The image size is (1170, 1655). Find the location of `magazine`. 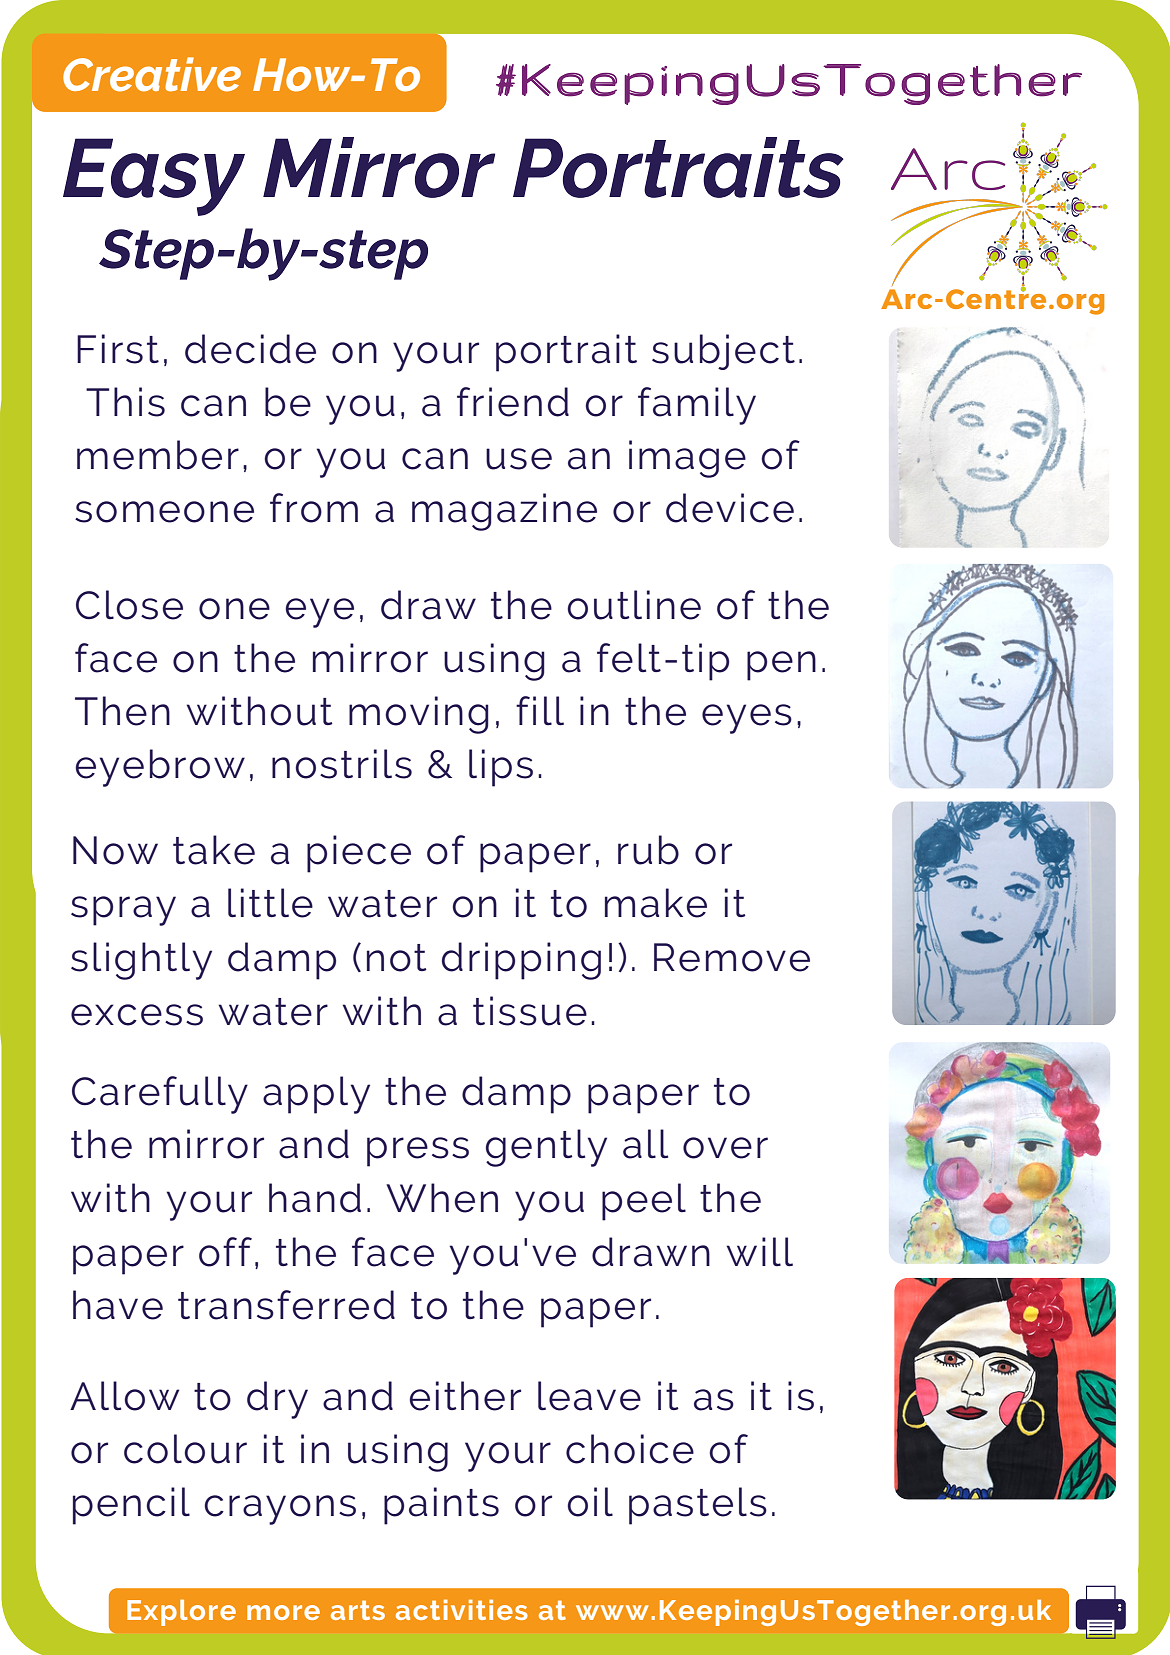

magazine is located at coordinates (504, 512).
